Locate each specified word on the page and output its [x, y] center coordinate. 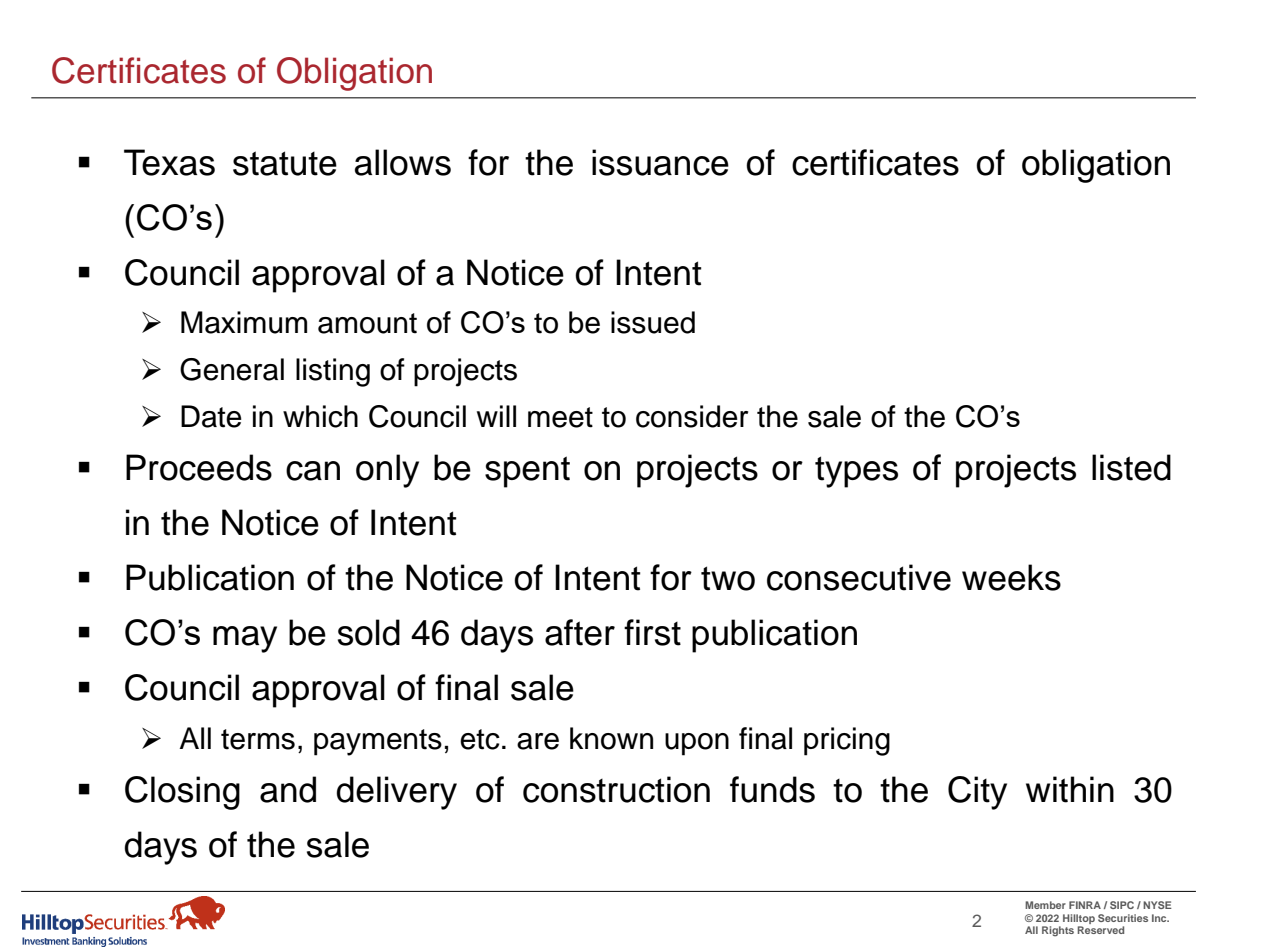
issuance [660, 162]
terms [258, 739]
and [288, 789]
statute [285, 163]
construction [616, 789]
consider [692, 416]
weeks [1011, 577]
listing [333, 372]
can [313, 471]
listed [1131, 467]
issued [653, 322]
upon [697, 744]
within [1070, 789]
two [728, 578]
